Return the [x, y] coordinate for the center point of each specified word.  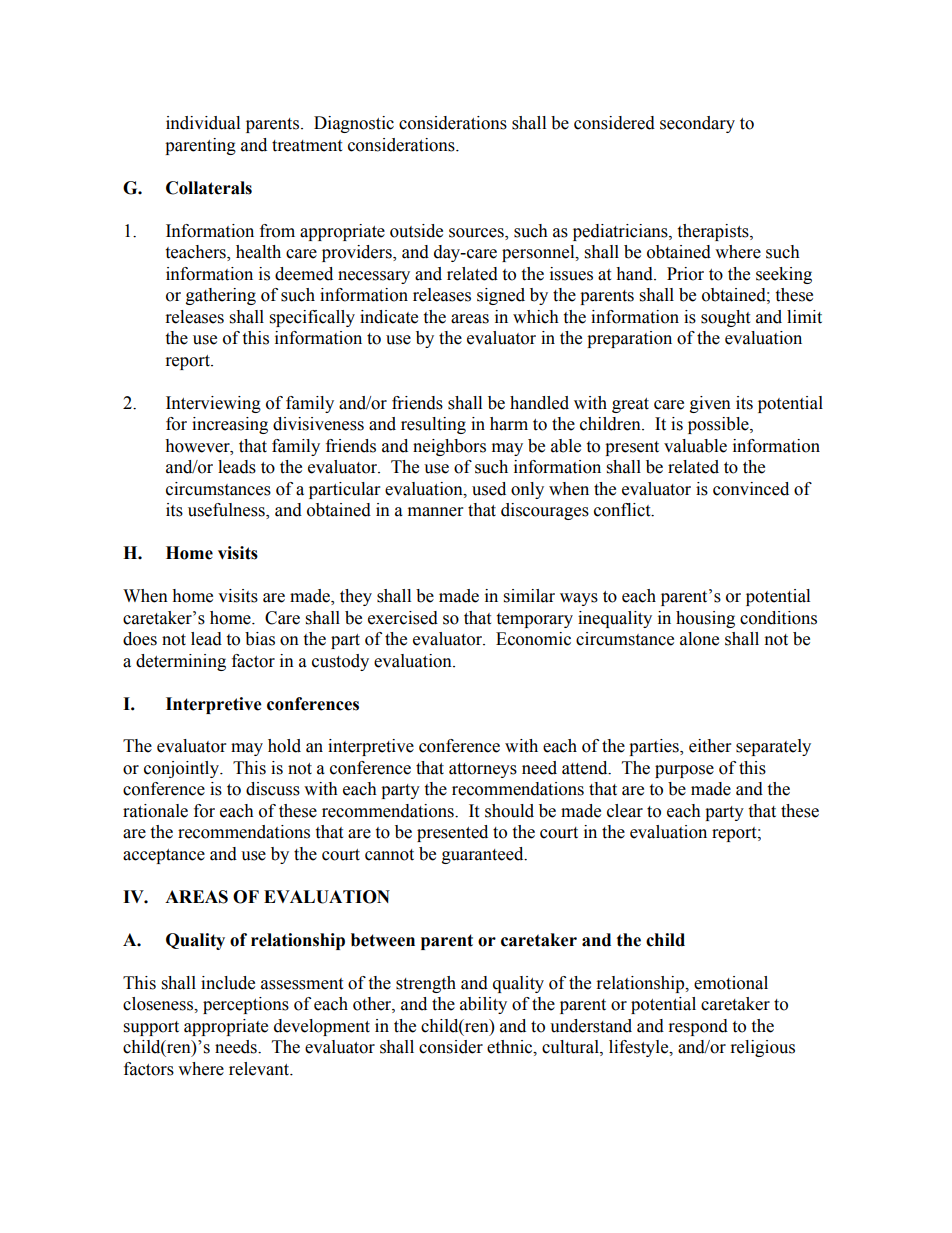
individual [203, 123]
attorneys [483, 770]
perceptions [246, 1005]
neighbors [449, 447]
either [710, 746]
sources [477, 234]
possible [719, 425]
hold [284, 746]
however [198, 446]
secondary [697, 124]
